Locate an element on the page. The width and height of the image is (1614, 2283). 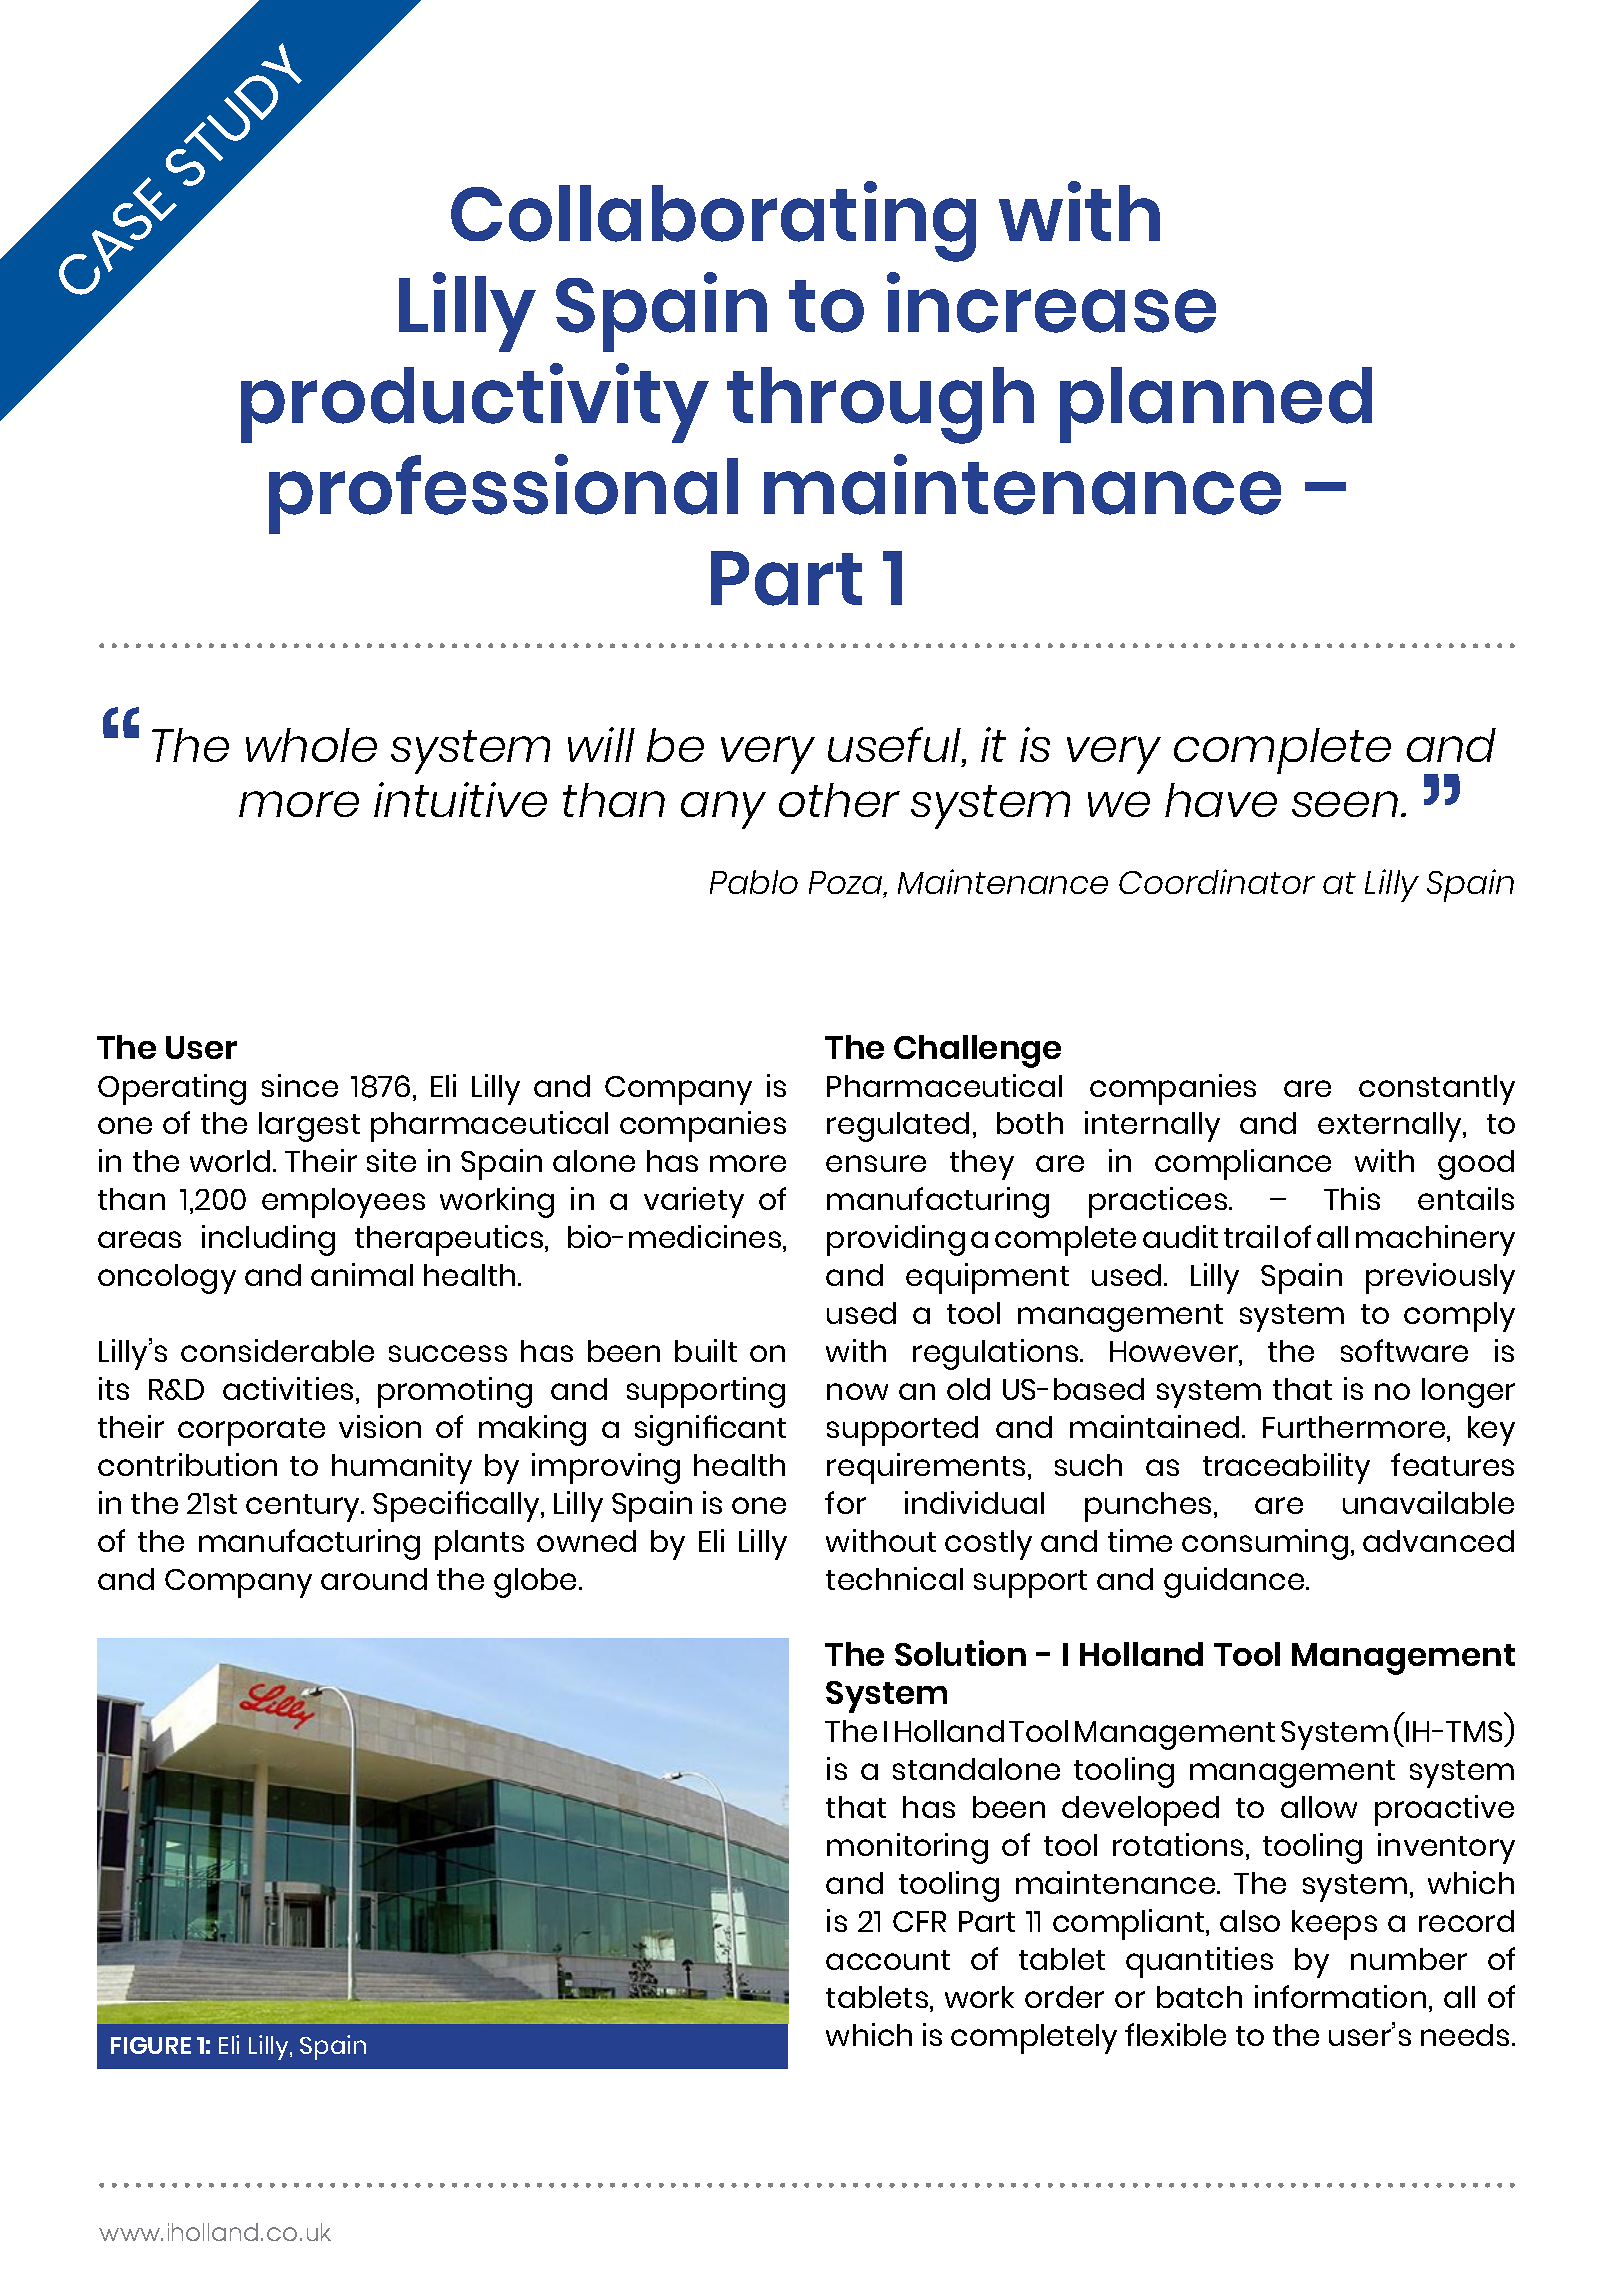
planned is located at coordinates (1216, 405).
